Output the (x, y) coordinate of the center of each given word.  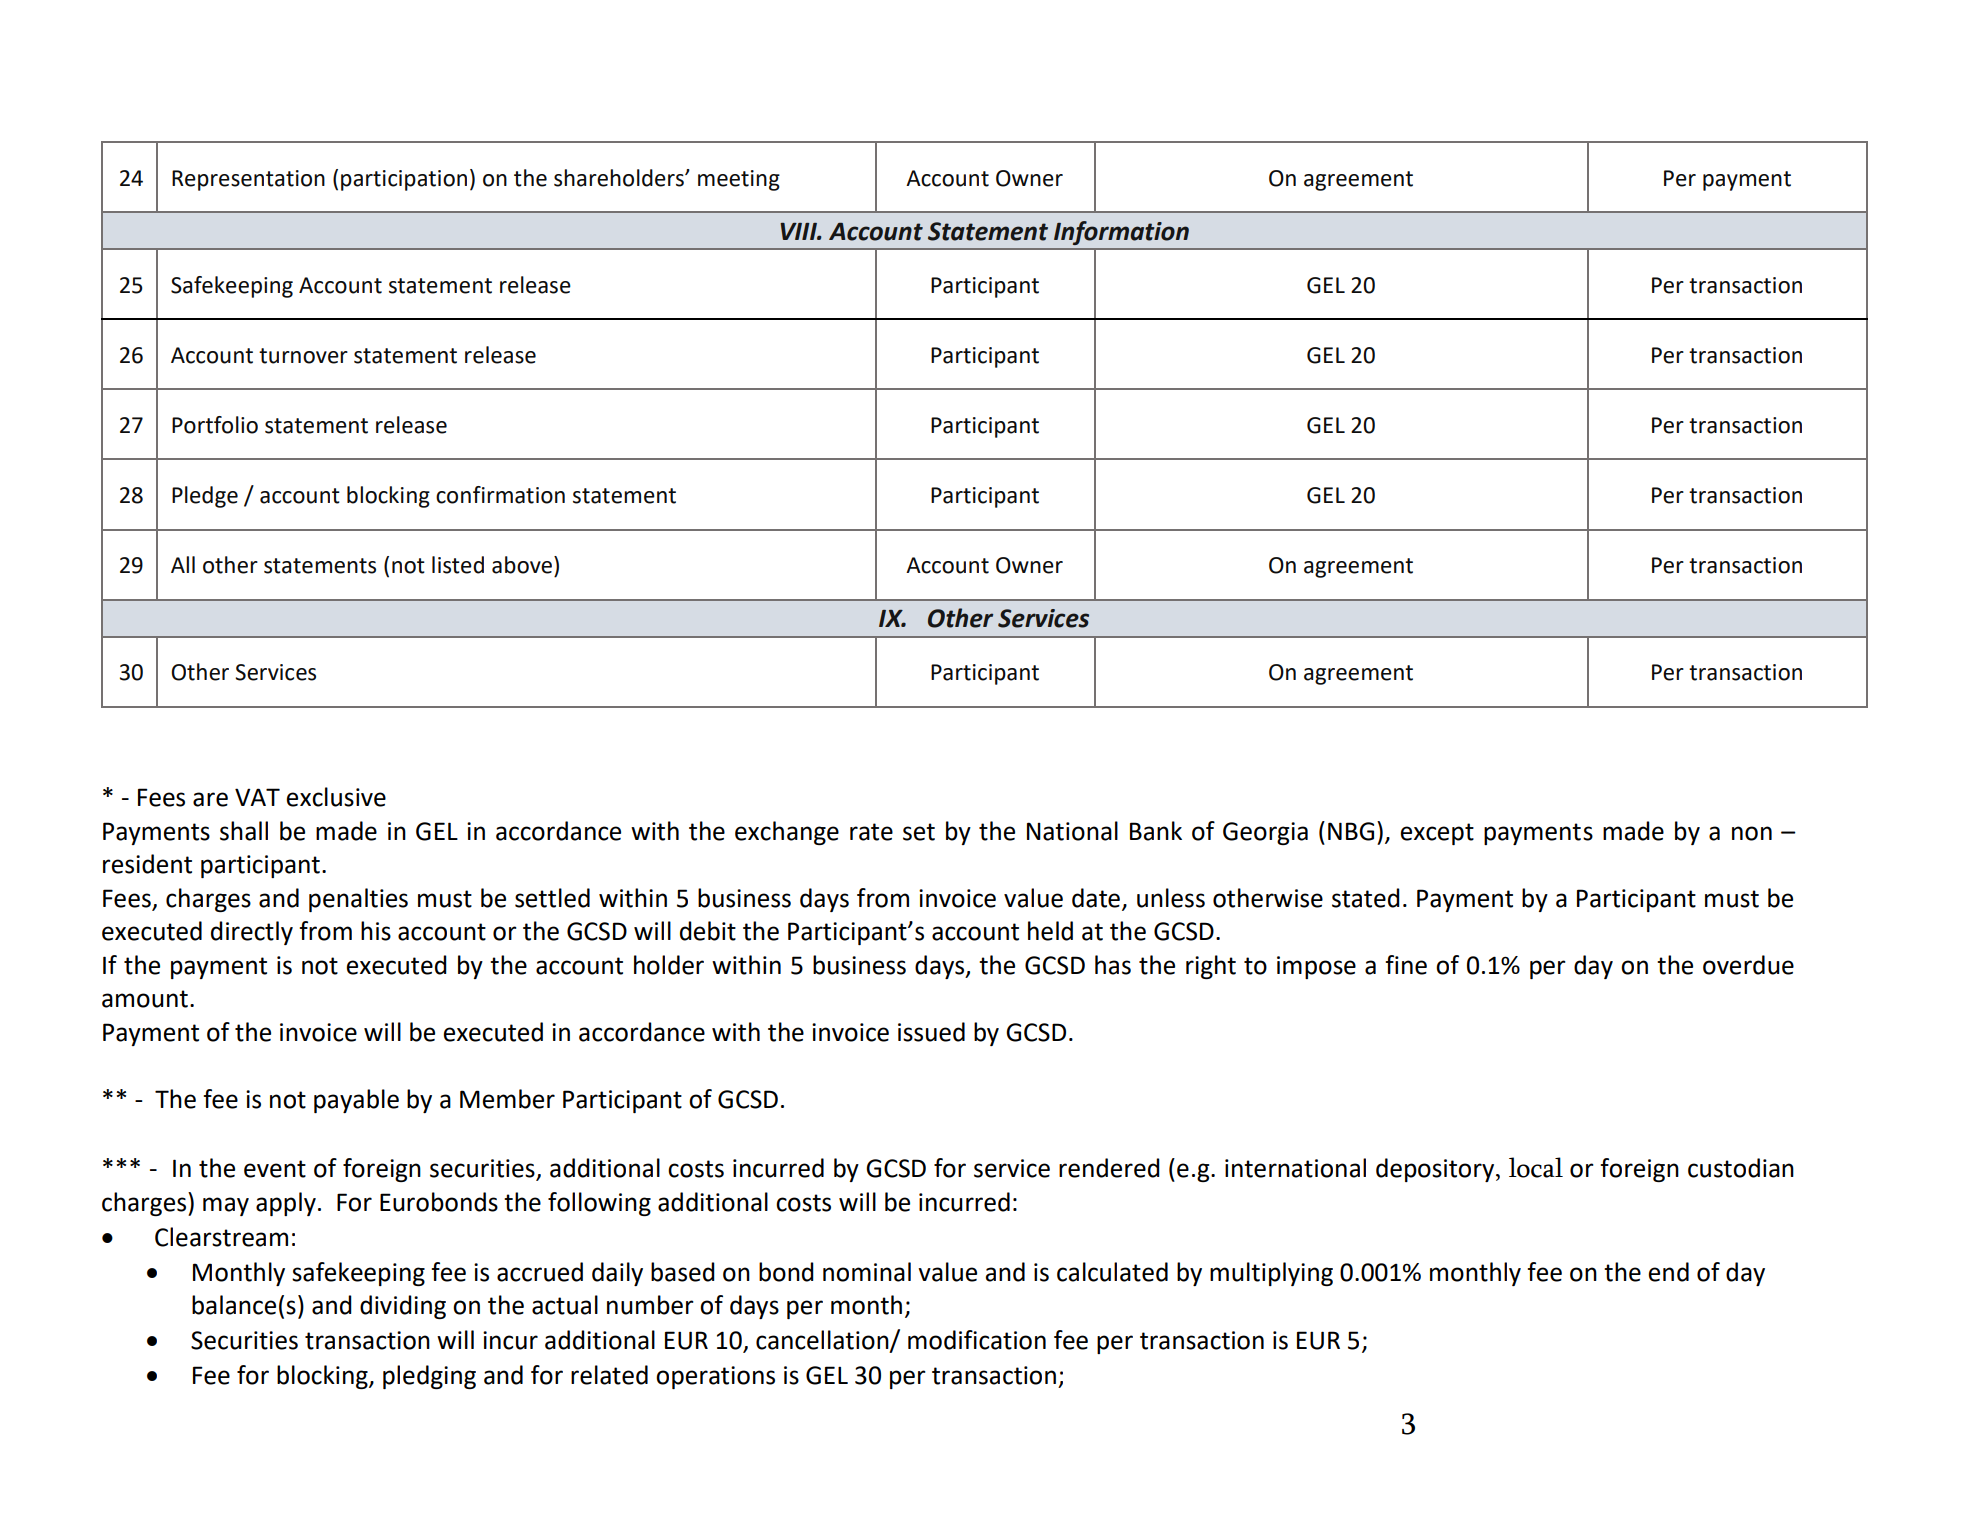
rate (871, 832)
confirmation (500, 495)
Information (1121, 233)
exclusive (336, 797)
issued (931, 1032)
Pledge (205, 497)
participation (404, 180)
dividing (403, 1307)
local (1536, 1167)
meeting (739, 180)
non (1752, 833)
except (1437, 834)
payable (356, 1101)
